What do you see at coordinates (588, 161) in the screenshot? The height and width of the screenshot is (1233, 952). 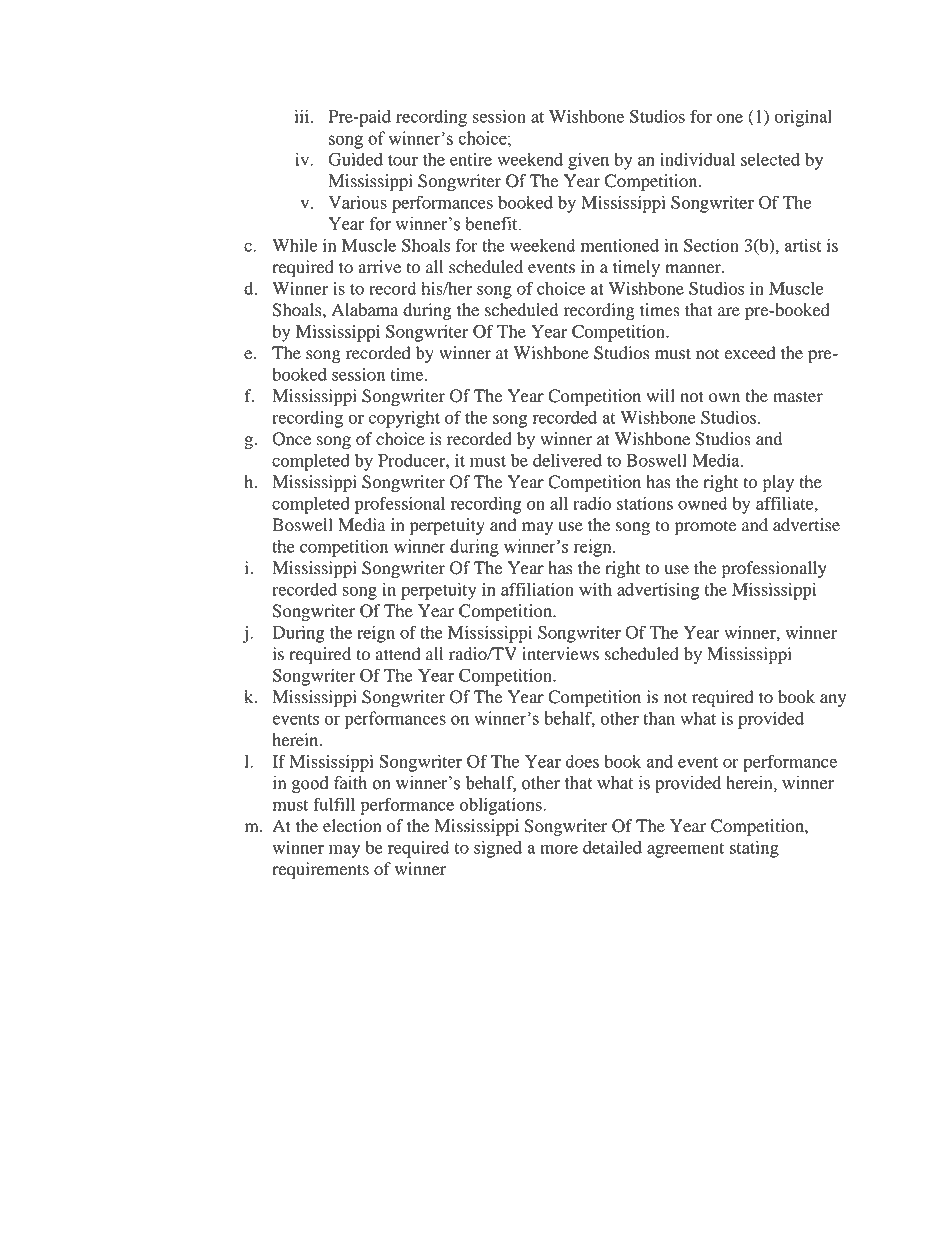 I see `given` at bounding box center [588, 161].
